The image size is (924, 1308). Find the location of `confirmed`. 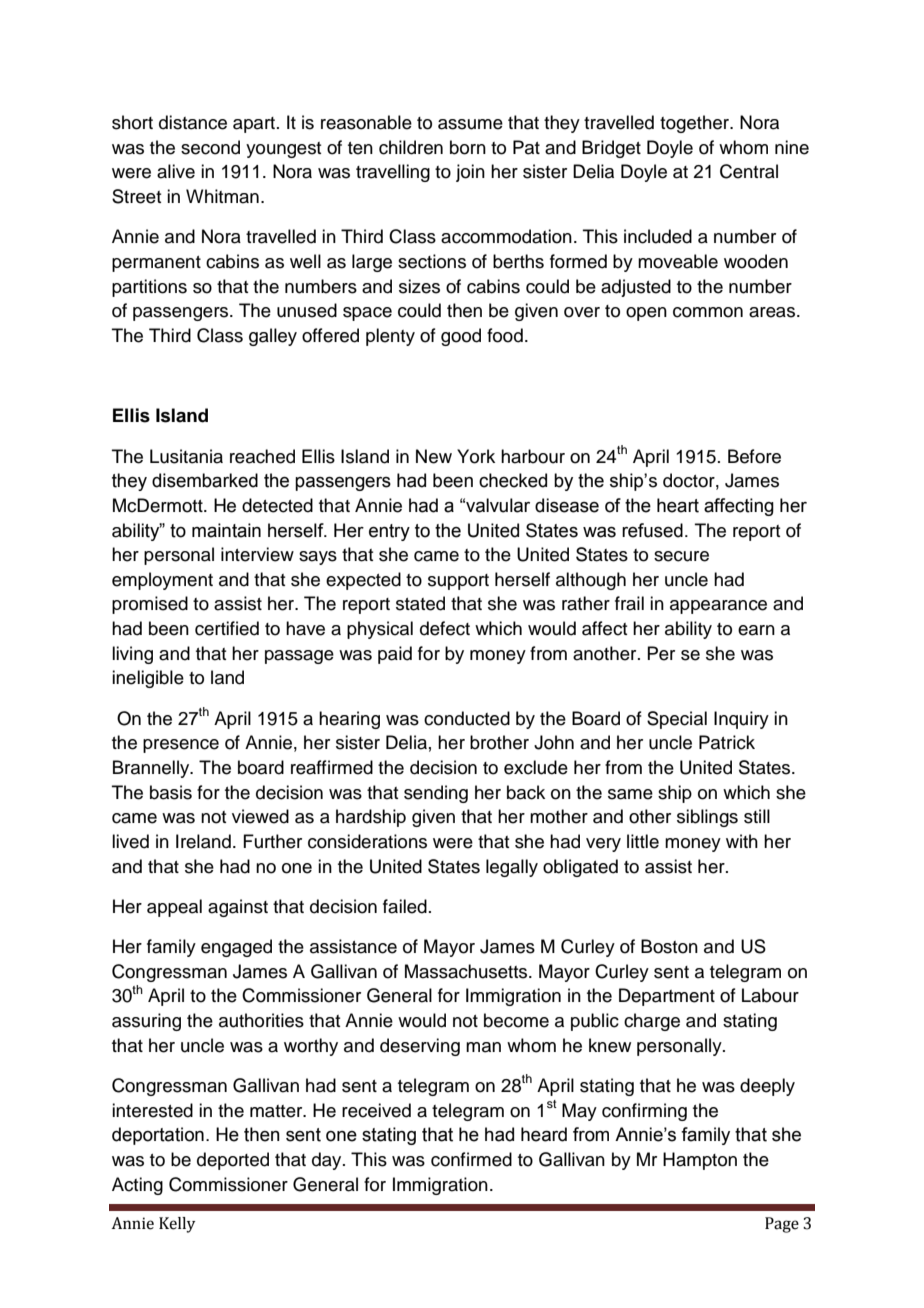

confirmed is located at coordinates (471, 1159).
